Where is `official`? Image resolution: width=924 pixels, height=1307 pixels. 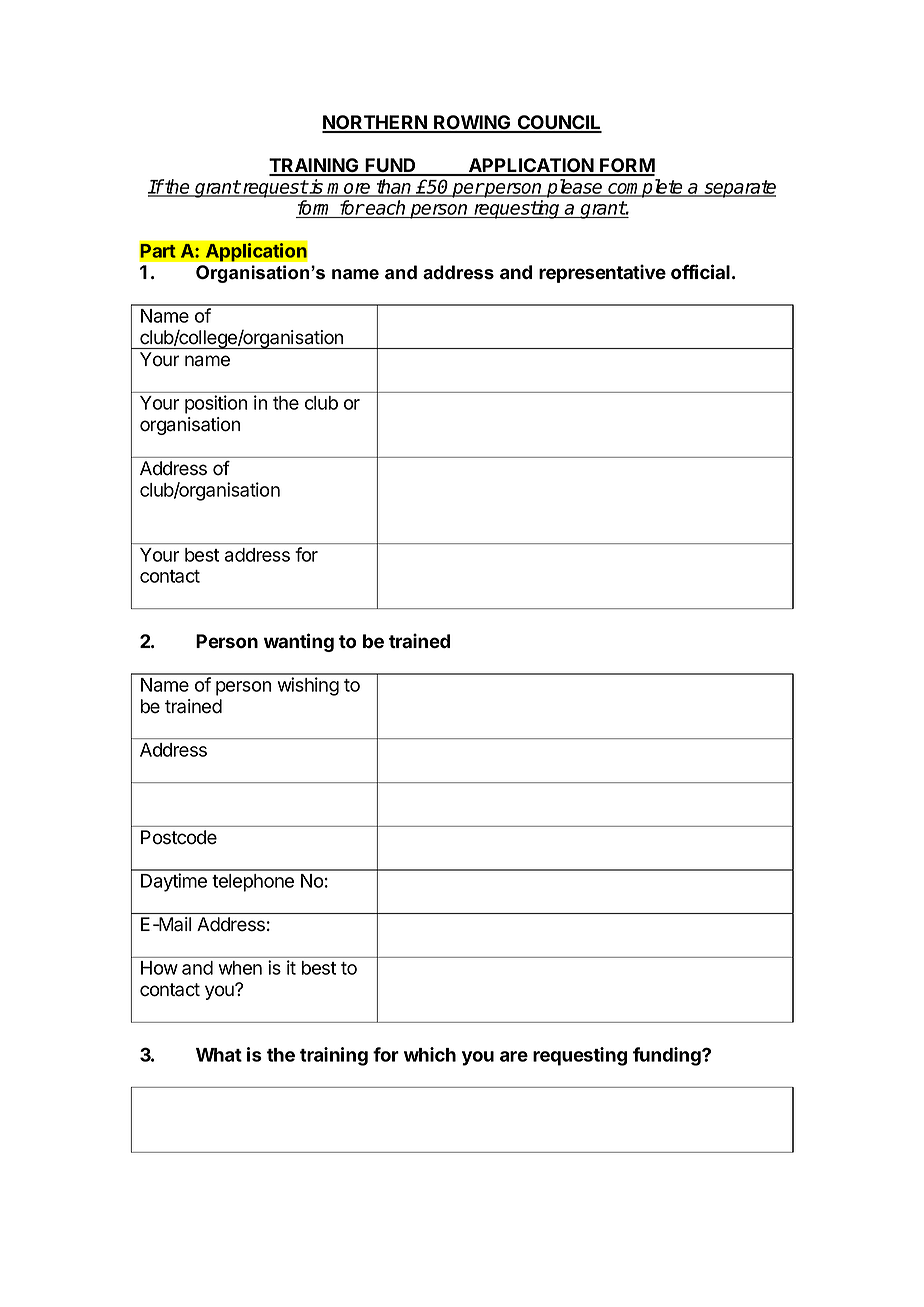 official is located at coordinates (700, 272).
